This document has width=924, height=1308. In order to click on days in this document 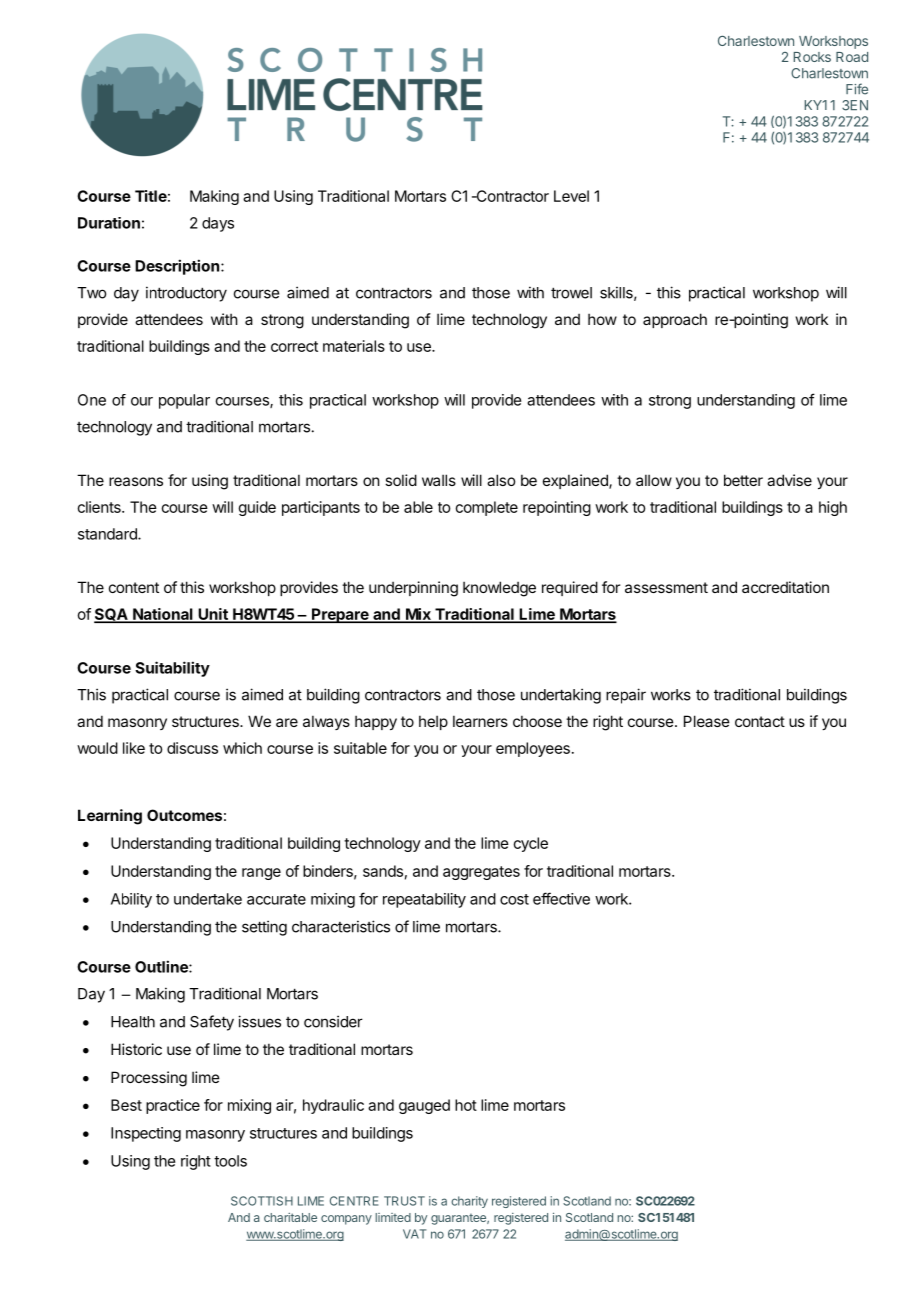, I will do `click(218, 224)`.
